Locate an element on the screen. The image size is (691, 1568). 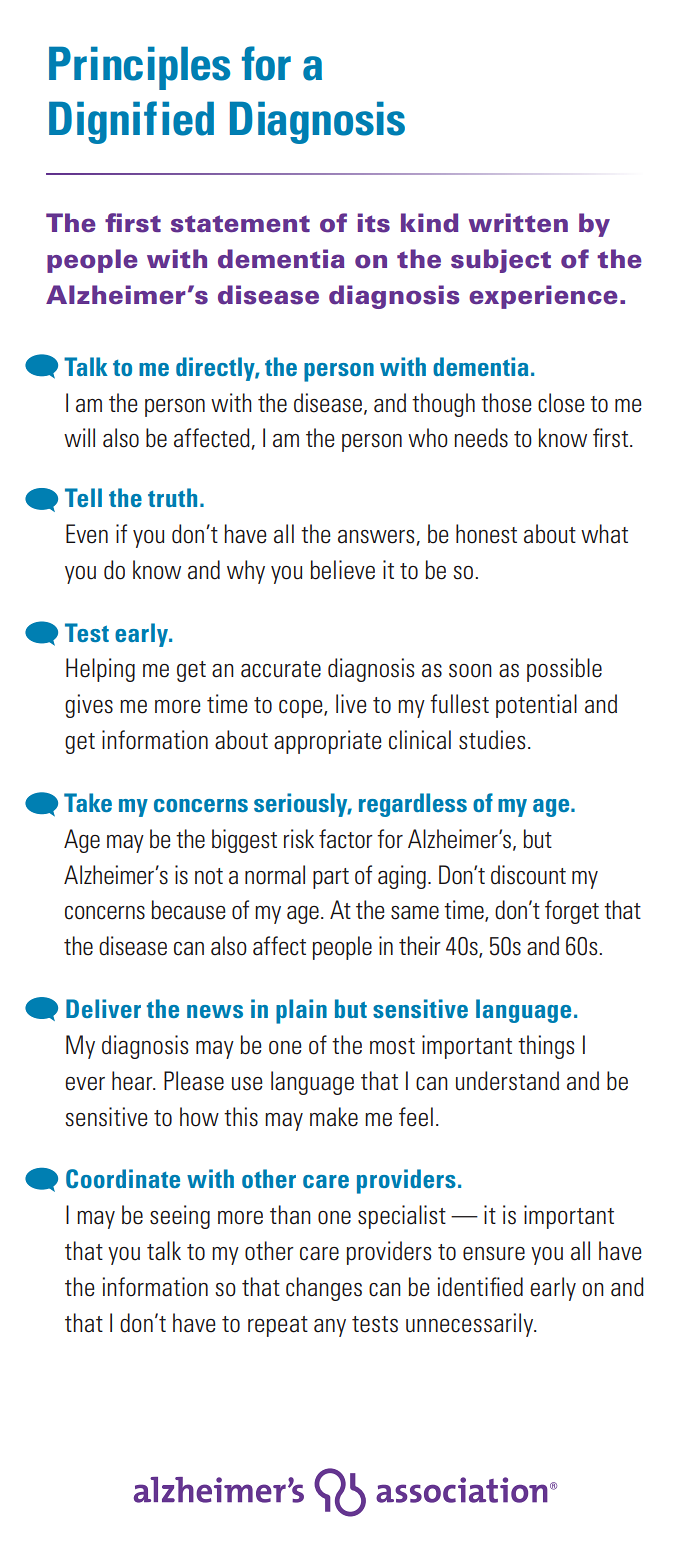
honest is located at coordinates (486, 534).
